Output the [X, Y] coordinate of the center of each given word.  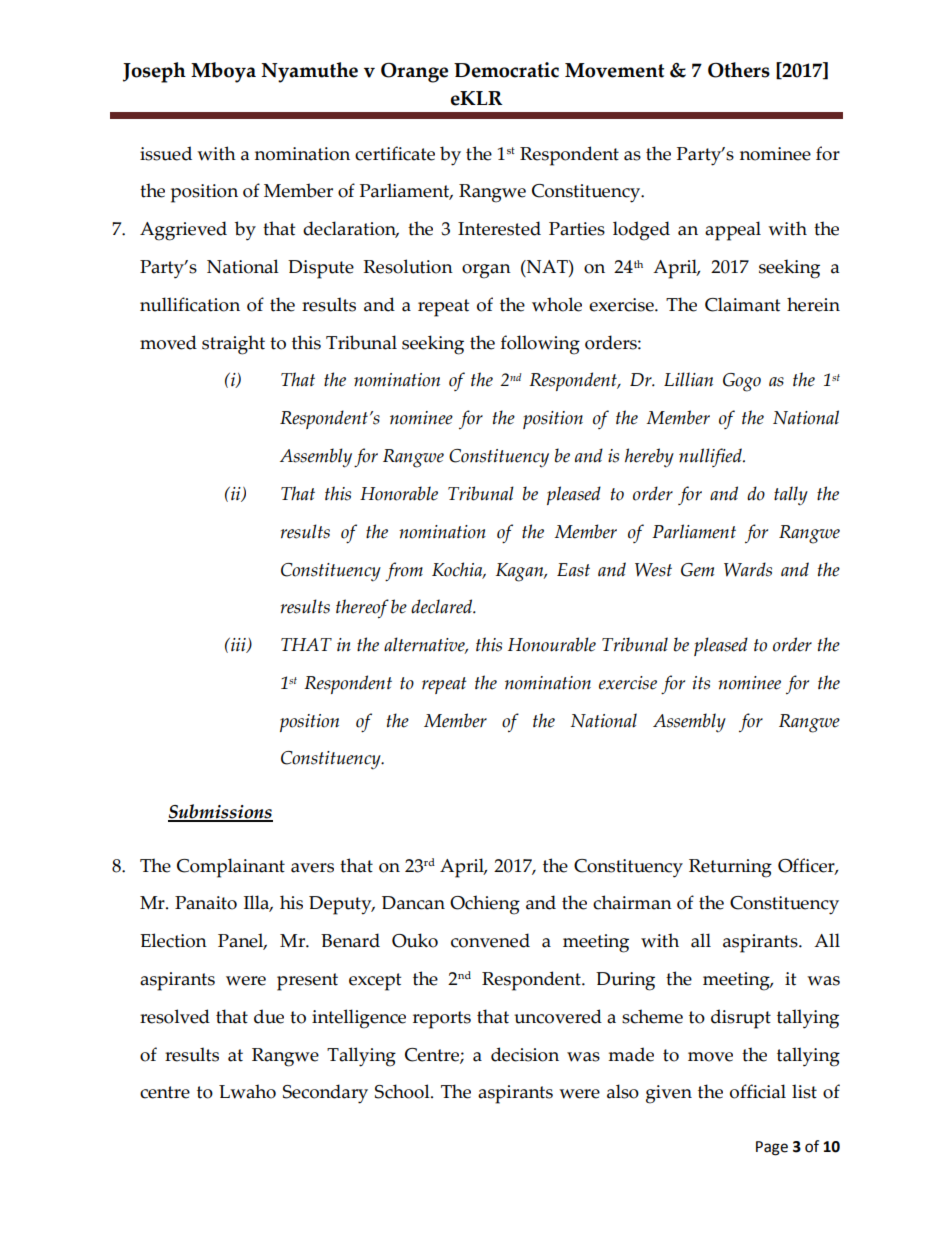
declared [443, 606]
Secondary [325, 1094]
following [540, 345]
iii [238, 645]
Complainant [231, 868]
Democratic [506, 70]
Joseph [154, 72]
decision [525, 1054]
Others [739, 70]
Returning [730, 868]
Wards [748, 569]
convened [490, 940]
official [758, 1091]
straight [233, 345]
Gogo [742, 382]
